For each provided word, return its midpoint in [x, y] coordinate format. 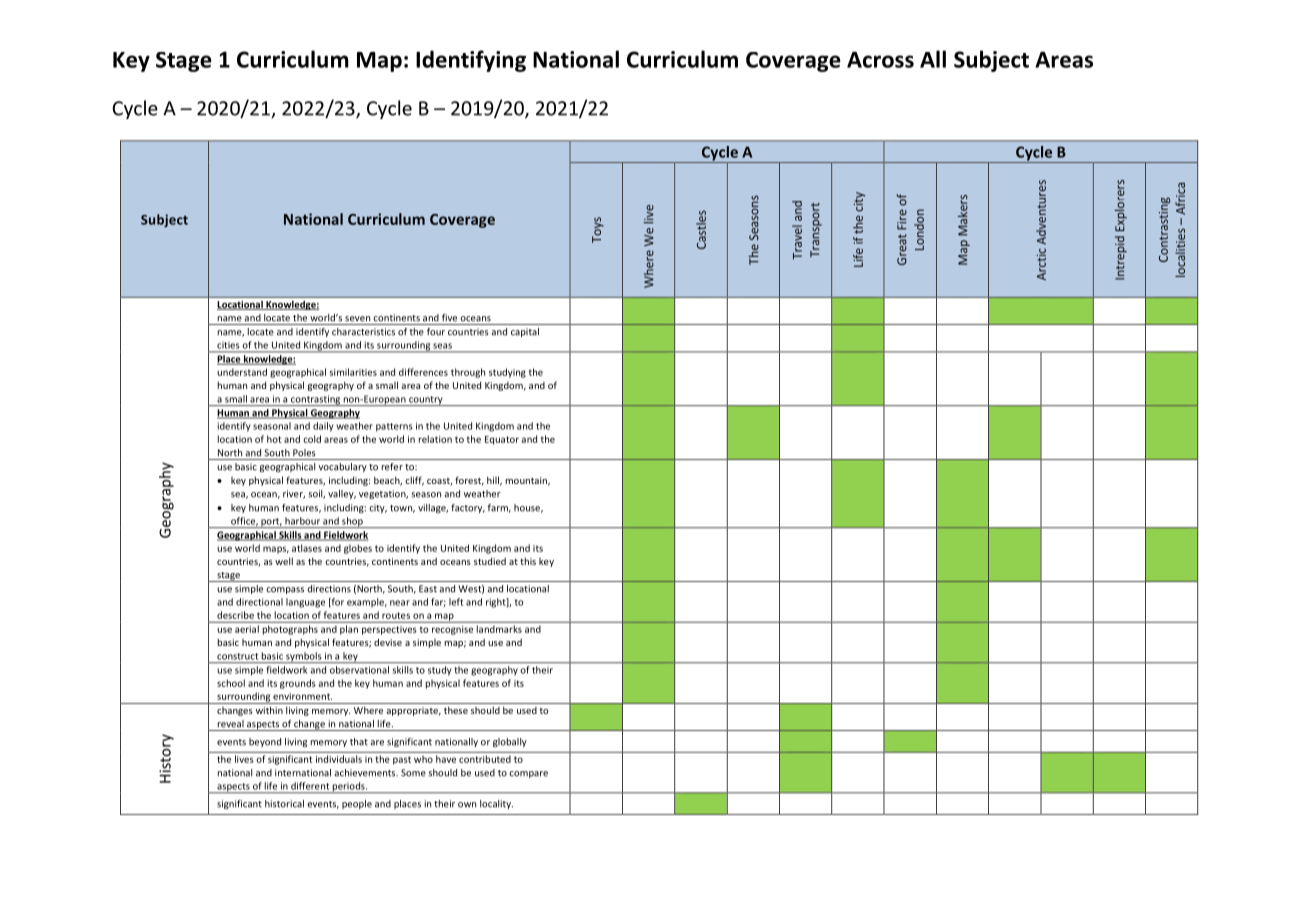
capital [525, 332]
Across [880, 59]
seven [357, 319]
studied [490, 561]
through [468, 373]
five [449, 318]
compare [528, 774]
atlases [307, 548]
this [528, 561]
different [310, 786]
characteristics [363, 332]
